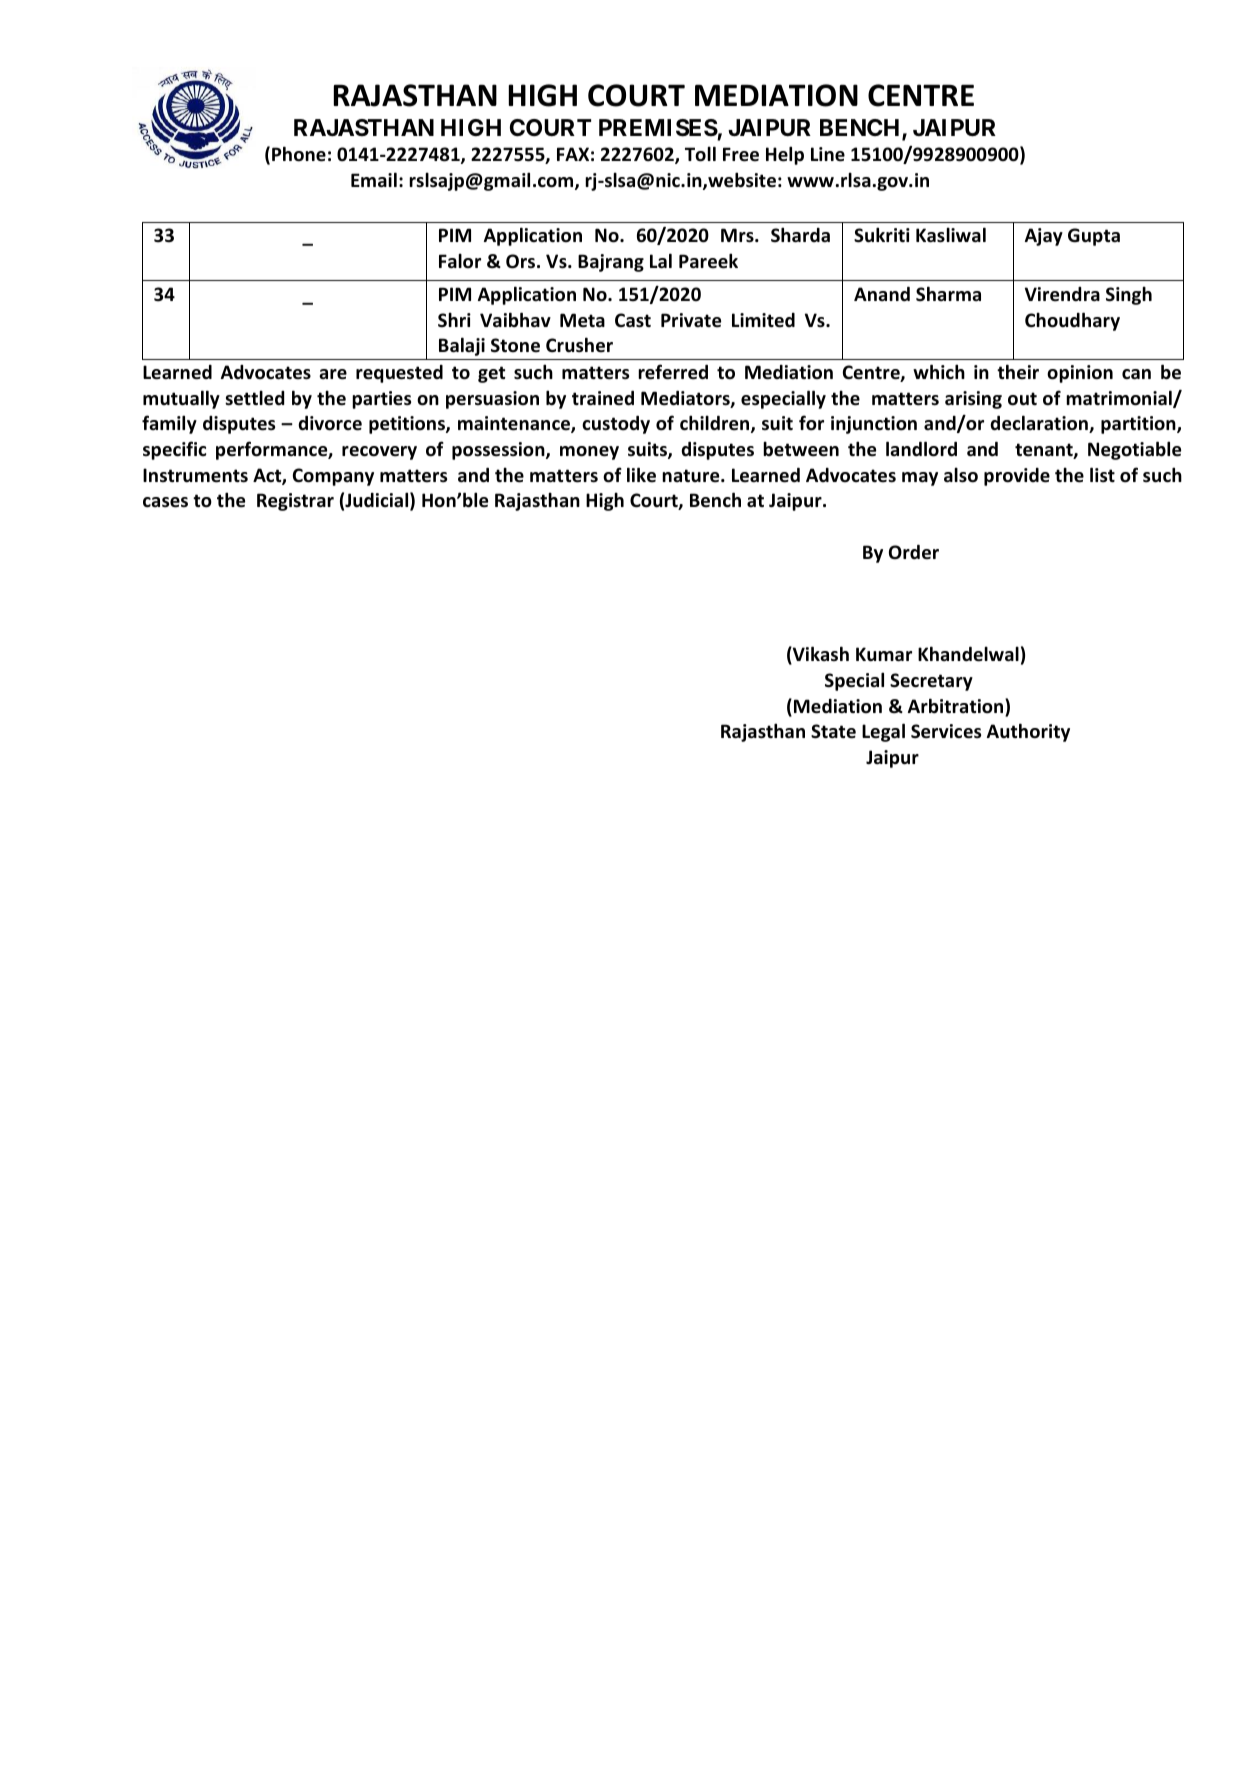 The image size is (1252, 1770). Describe the element at coordinates (700, 154) in the image. I see `Toll` at that location.
